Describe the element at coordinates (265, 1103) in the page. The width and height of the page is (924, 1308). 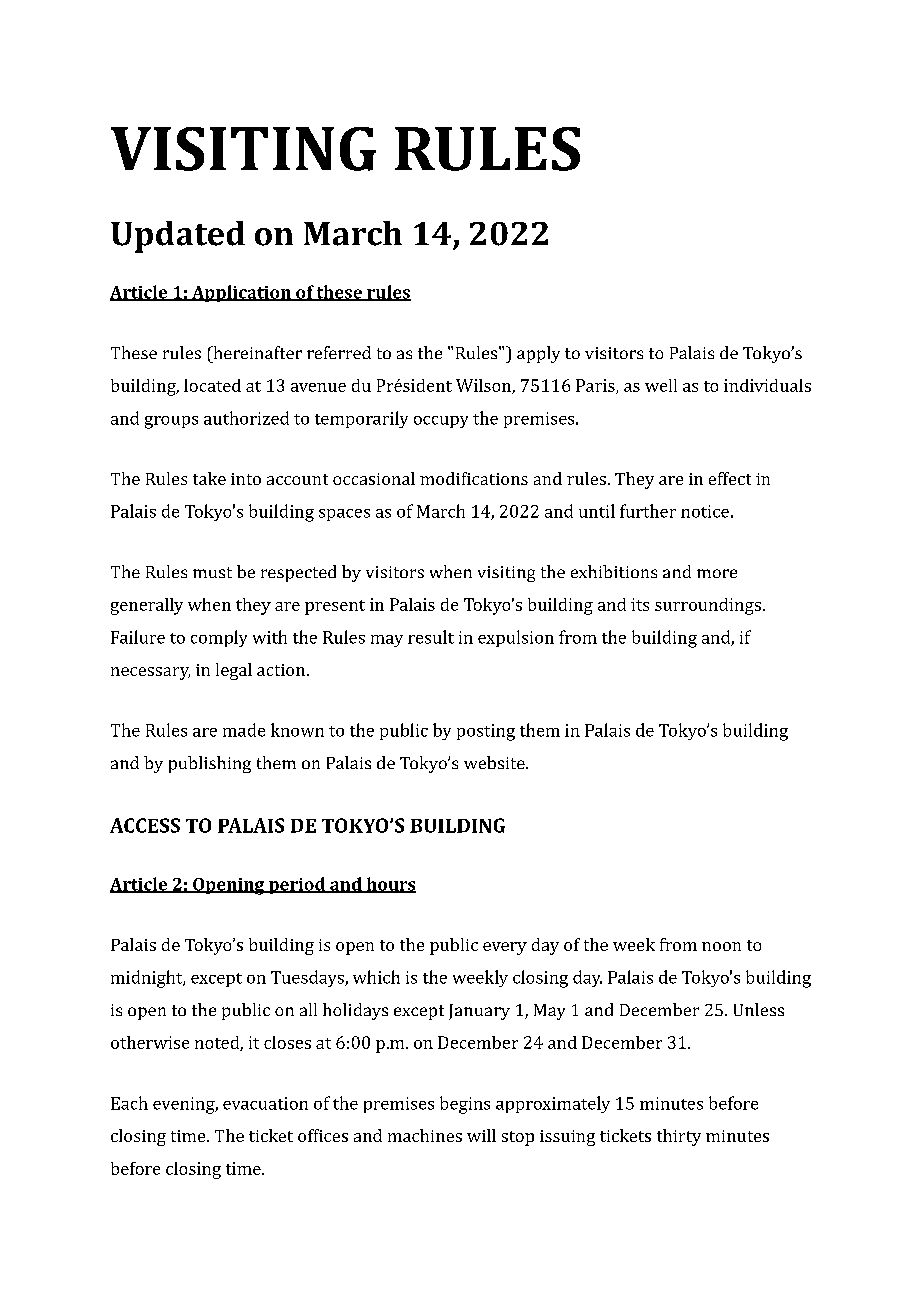
I see `evacuation` at that location.
